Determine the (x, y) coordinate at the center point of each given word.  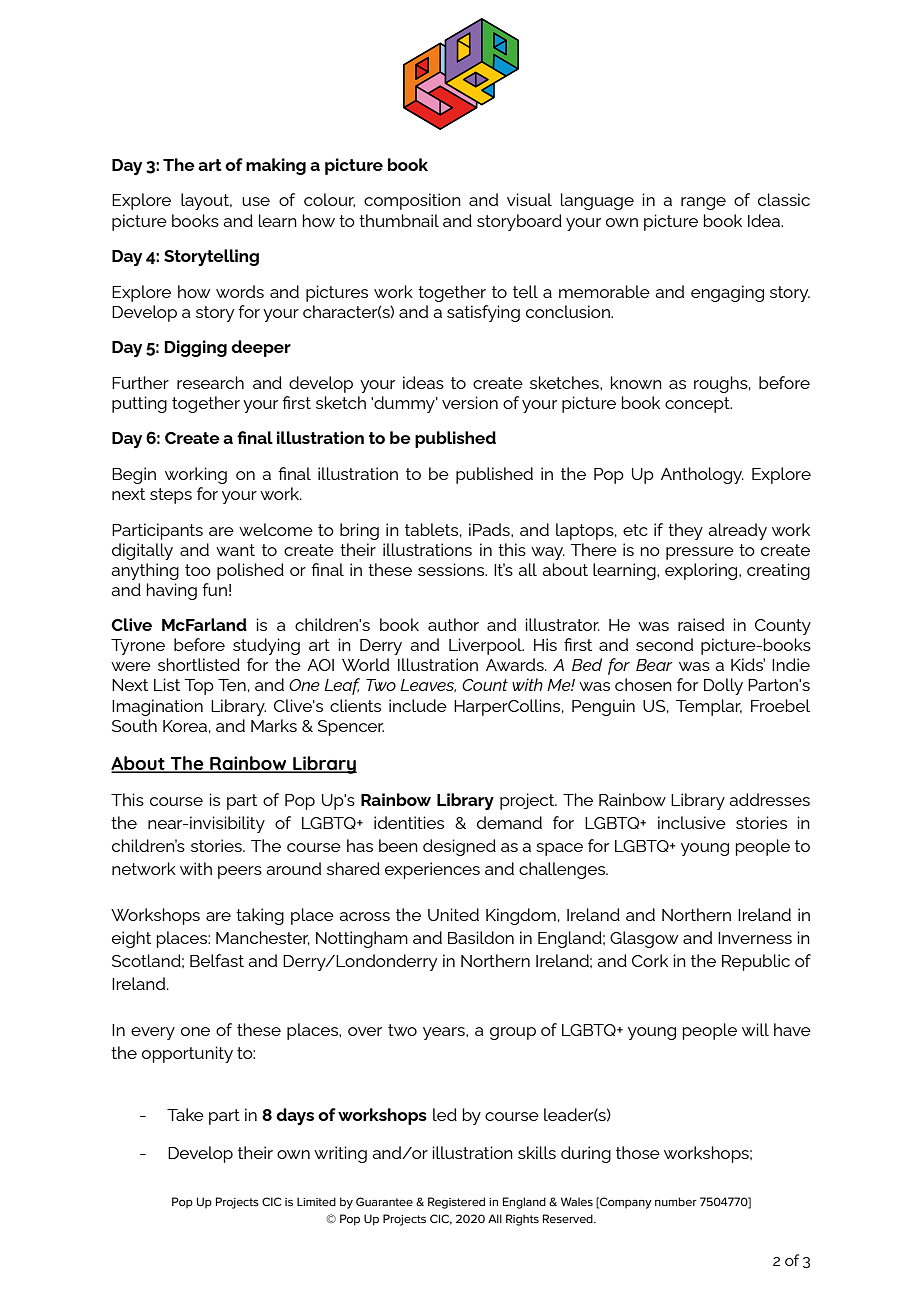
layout (206, 201)
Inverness (755, 938)
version (470, 402)
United (453, 914)
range (703, 203)
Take (185, 1114)
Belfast (217, 960)
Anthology (702, 475)
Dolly (723, 686)
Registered (456, 1203)
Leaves (428, 685)
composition (412, 201)
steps (171, 496)
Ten (232, 685)
